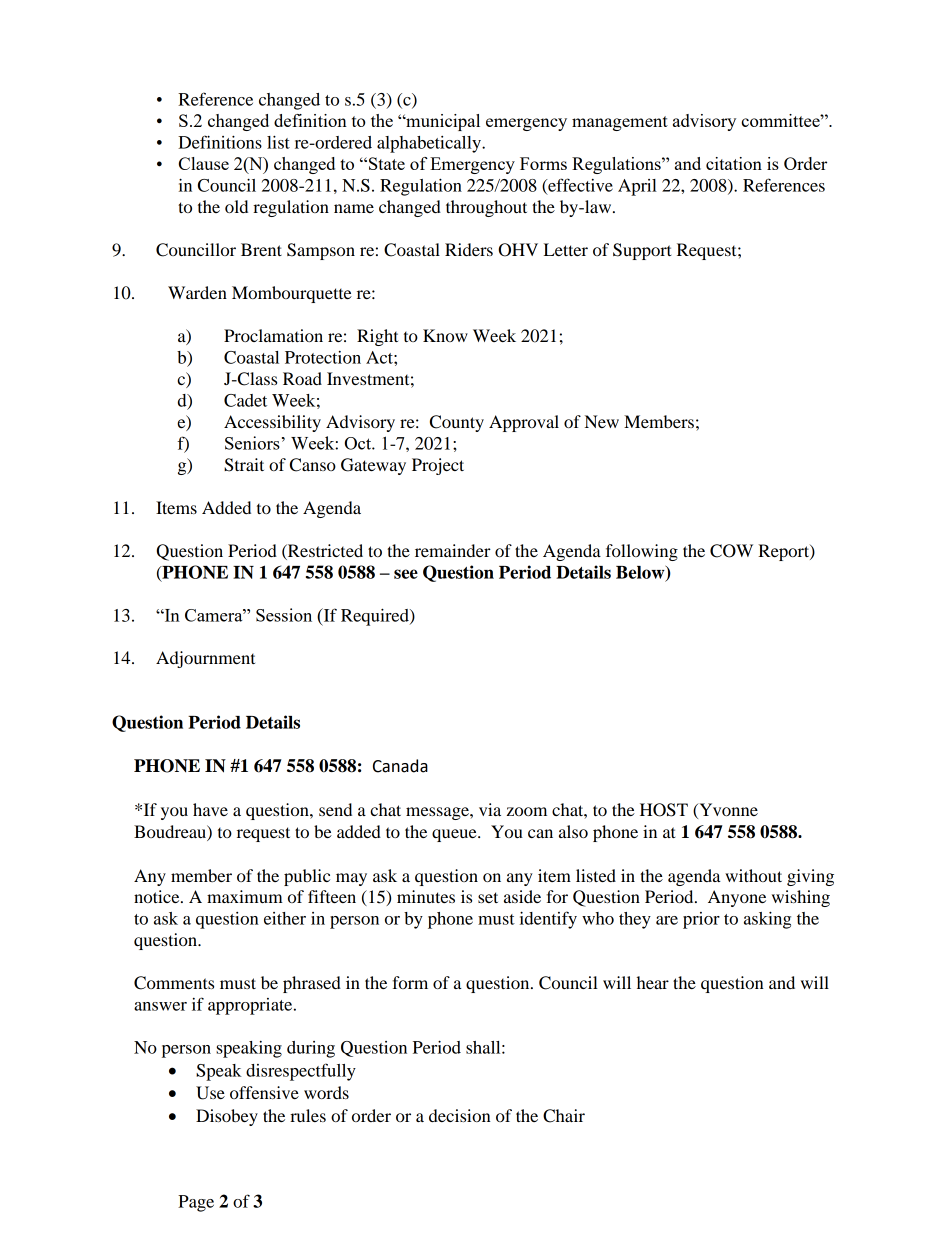 This document has height=1233, width=952. Describe the element at coordinates (204, 163) in the document. I see `Clause` at that location.
